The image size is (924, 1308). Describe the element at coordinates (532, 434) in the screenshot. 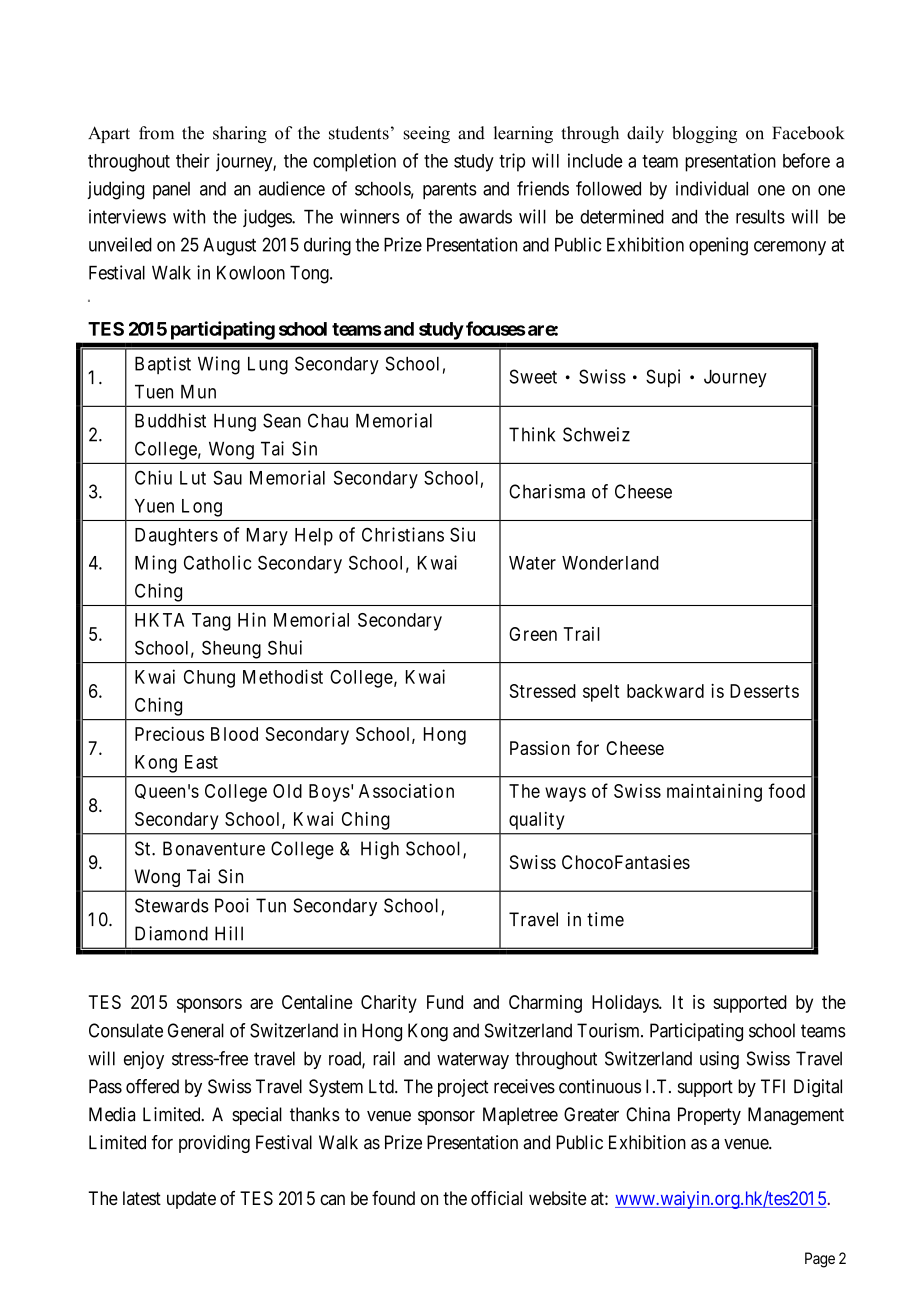

I see `Think` at that location.
